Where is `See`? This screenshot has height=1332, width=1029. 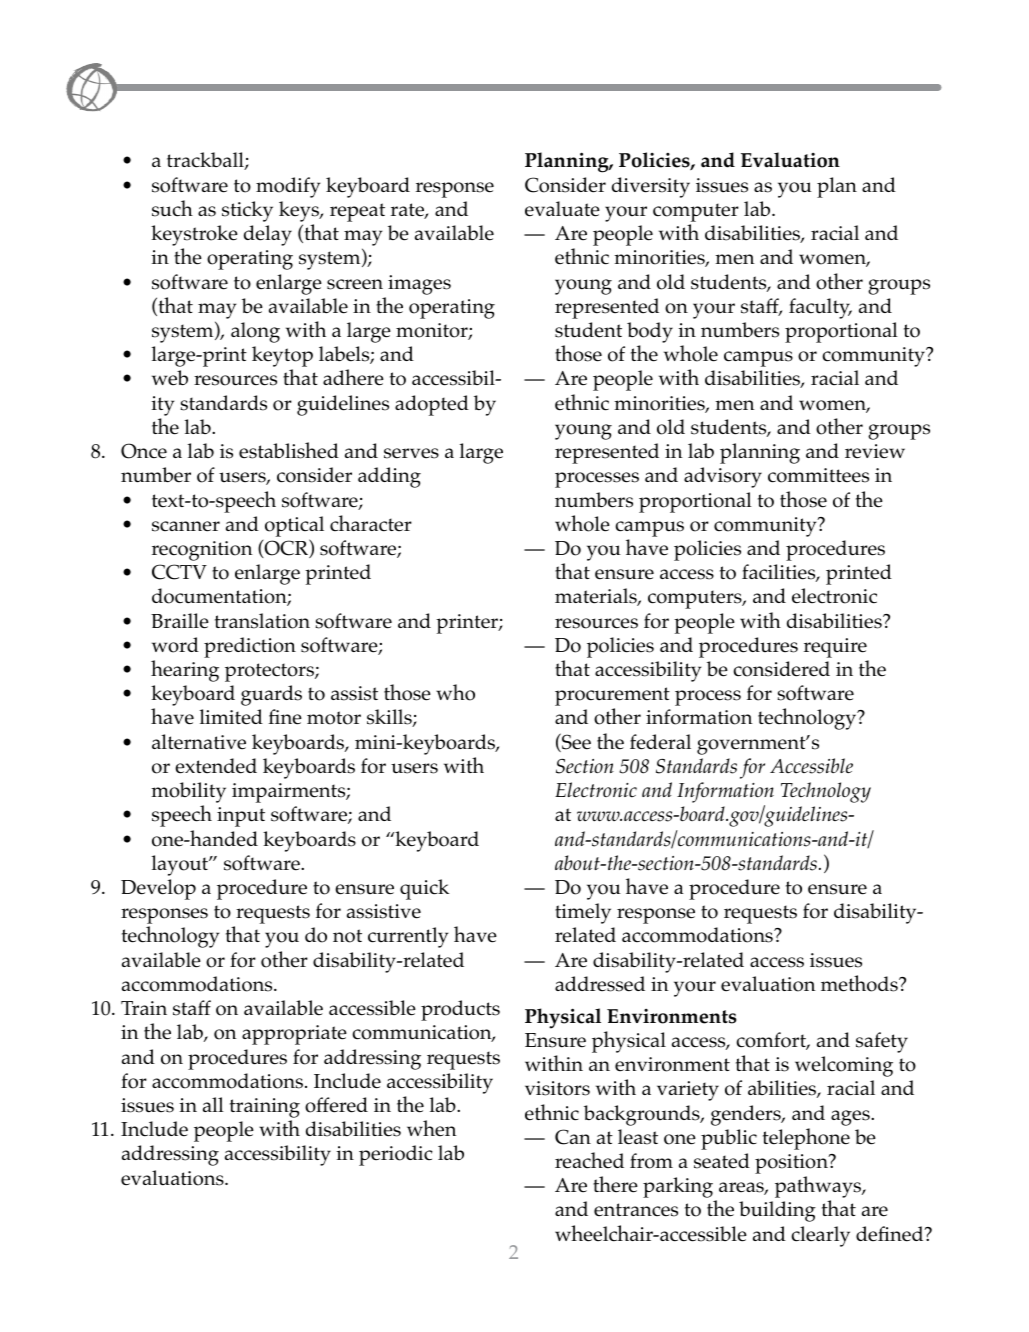
See is located at coordinates (575, 742).
